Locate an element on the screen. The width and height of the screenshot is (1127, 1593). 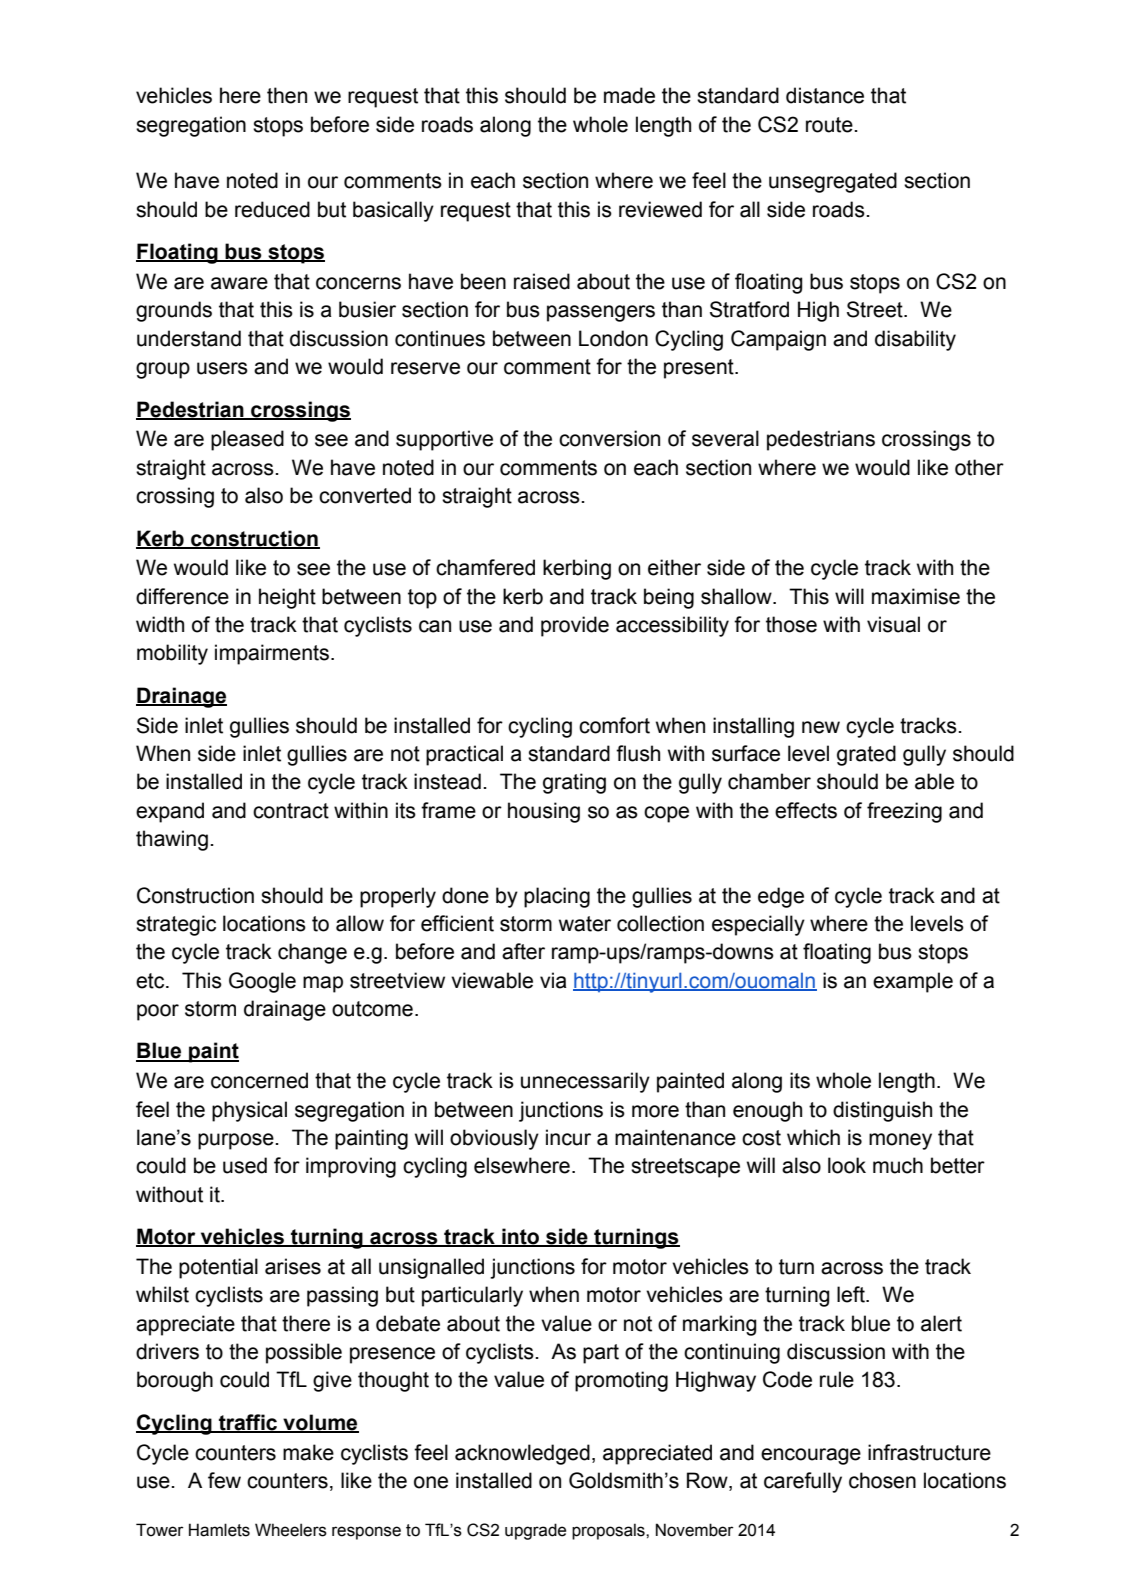
height is located at coordinates (287, 598).
